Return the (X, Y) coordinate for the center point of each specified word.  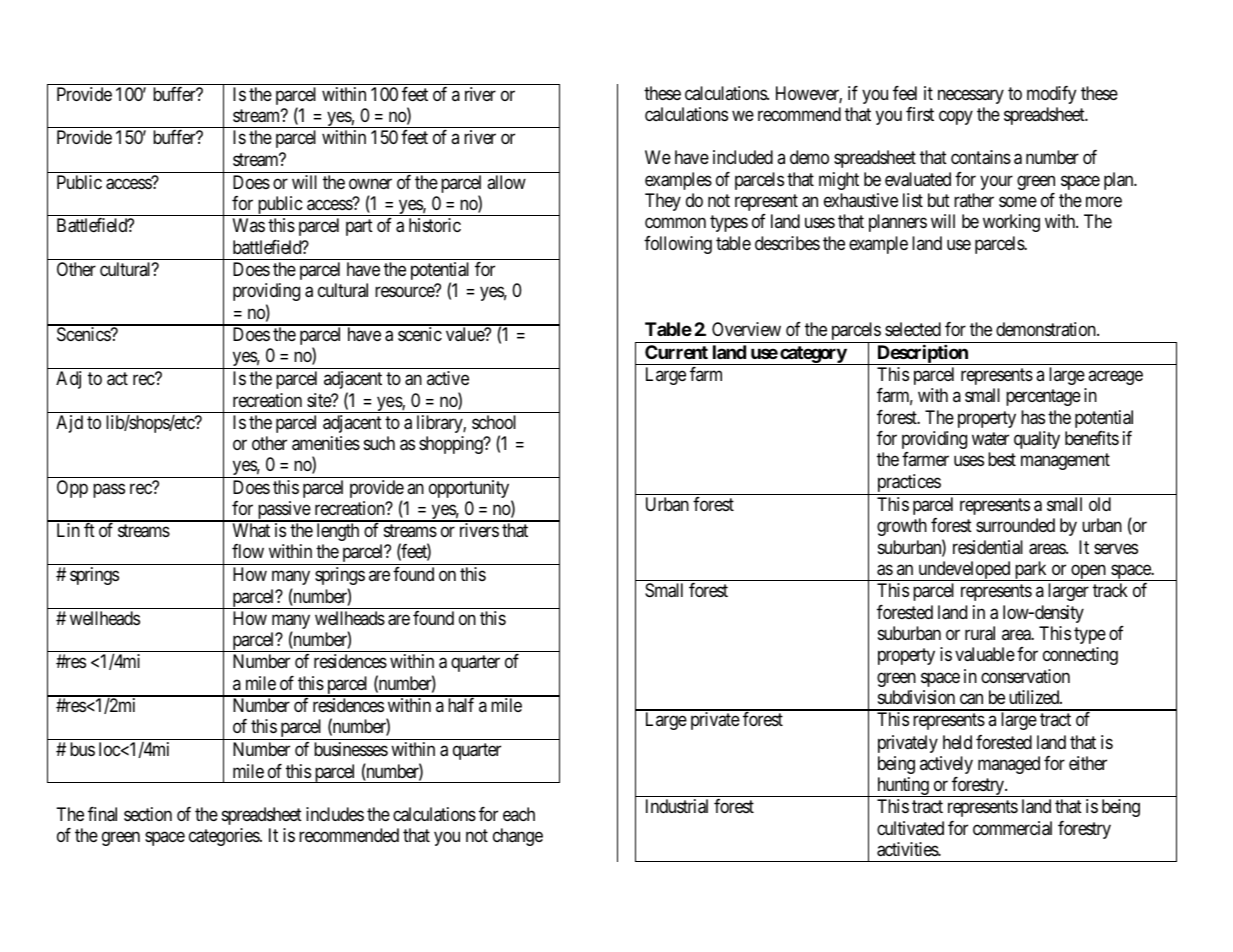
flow (248, 551)
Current (676, 352)
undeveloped (964, 571)
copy (956, 117)
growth (902, 527)
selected (913, 329)
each (519, 814)
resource (405, 291)
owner (370, 183)
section (148, 814)
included (743, 157)
